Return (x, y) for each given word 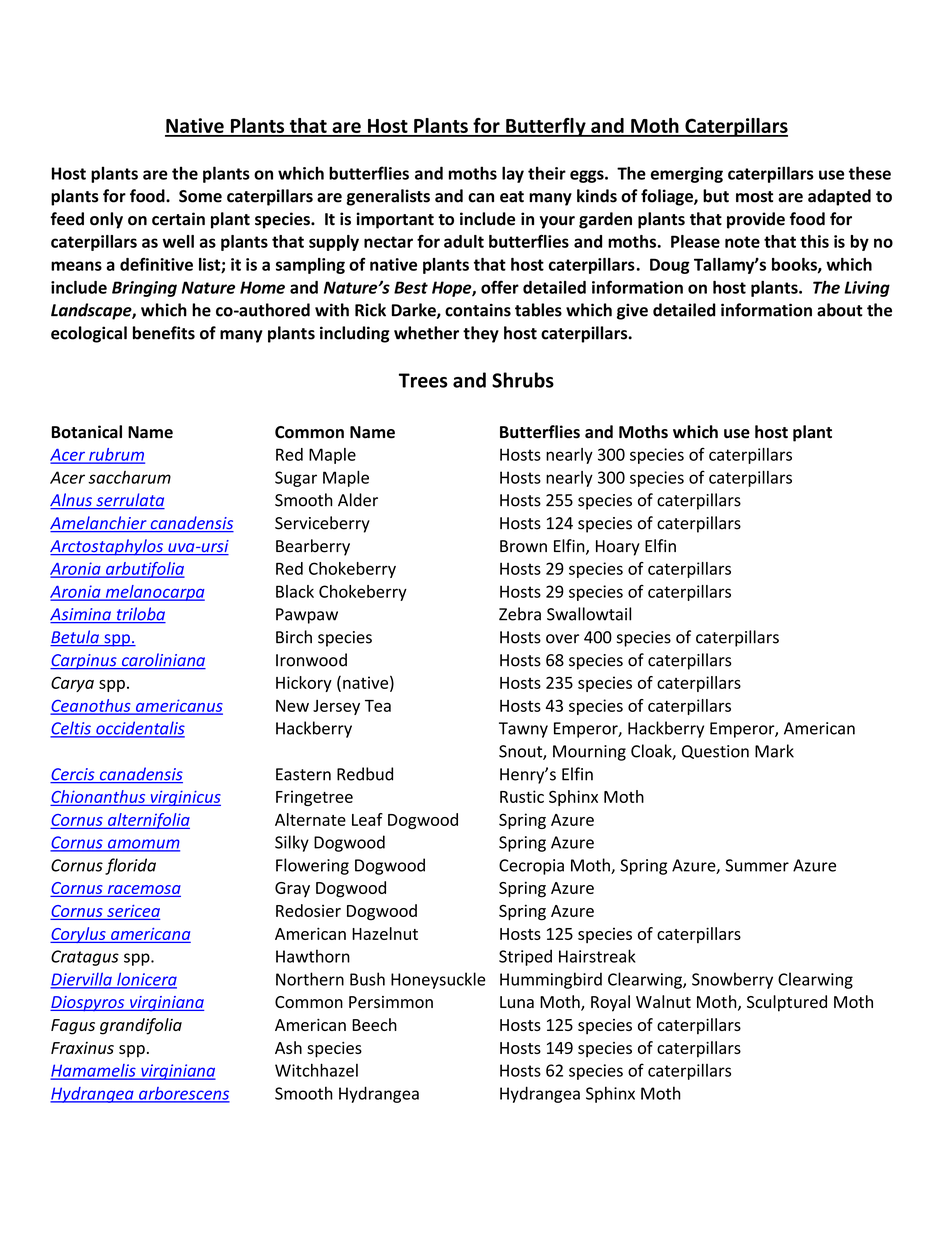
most (754, 197)
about (840, 310)
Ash (288, 1047)
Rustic (522, 796)
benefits (164, 333)
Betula (75, 638)
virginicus (184, 798)
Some (200, 196)
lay (513, 174)
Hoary (618, 548)
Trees (423, 380)
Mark (774, 751)
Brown (523, 546)
